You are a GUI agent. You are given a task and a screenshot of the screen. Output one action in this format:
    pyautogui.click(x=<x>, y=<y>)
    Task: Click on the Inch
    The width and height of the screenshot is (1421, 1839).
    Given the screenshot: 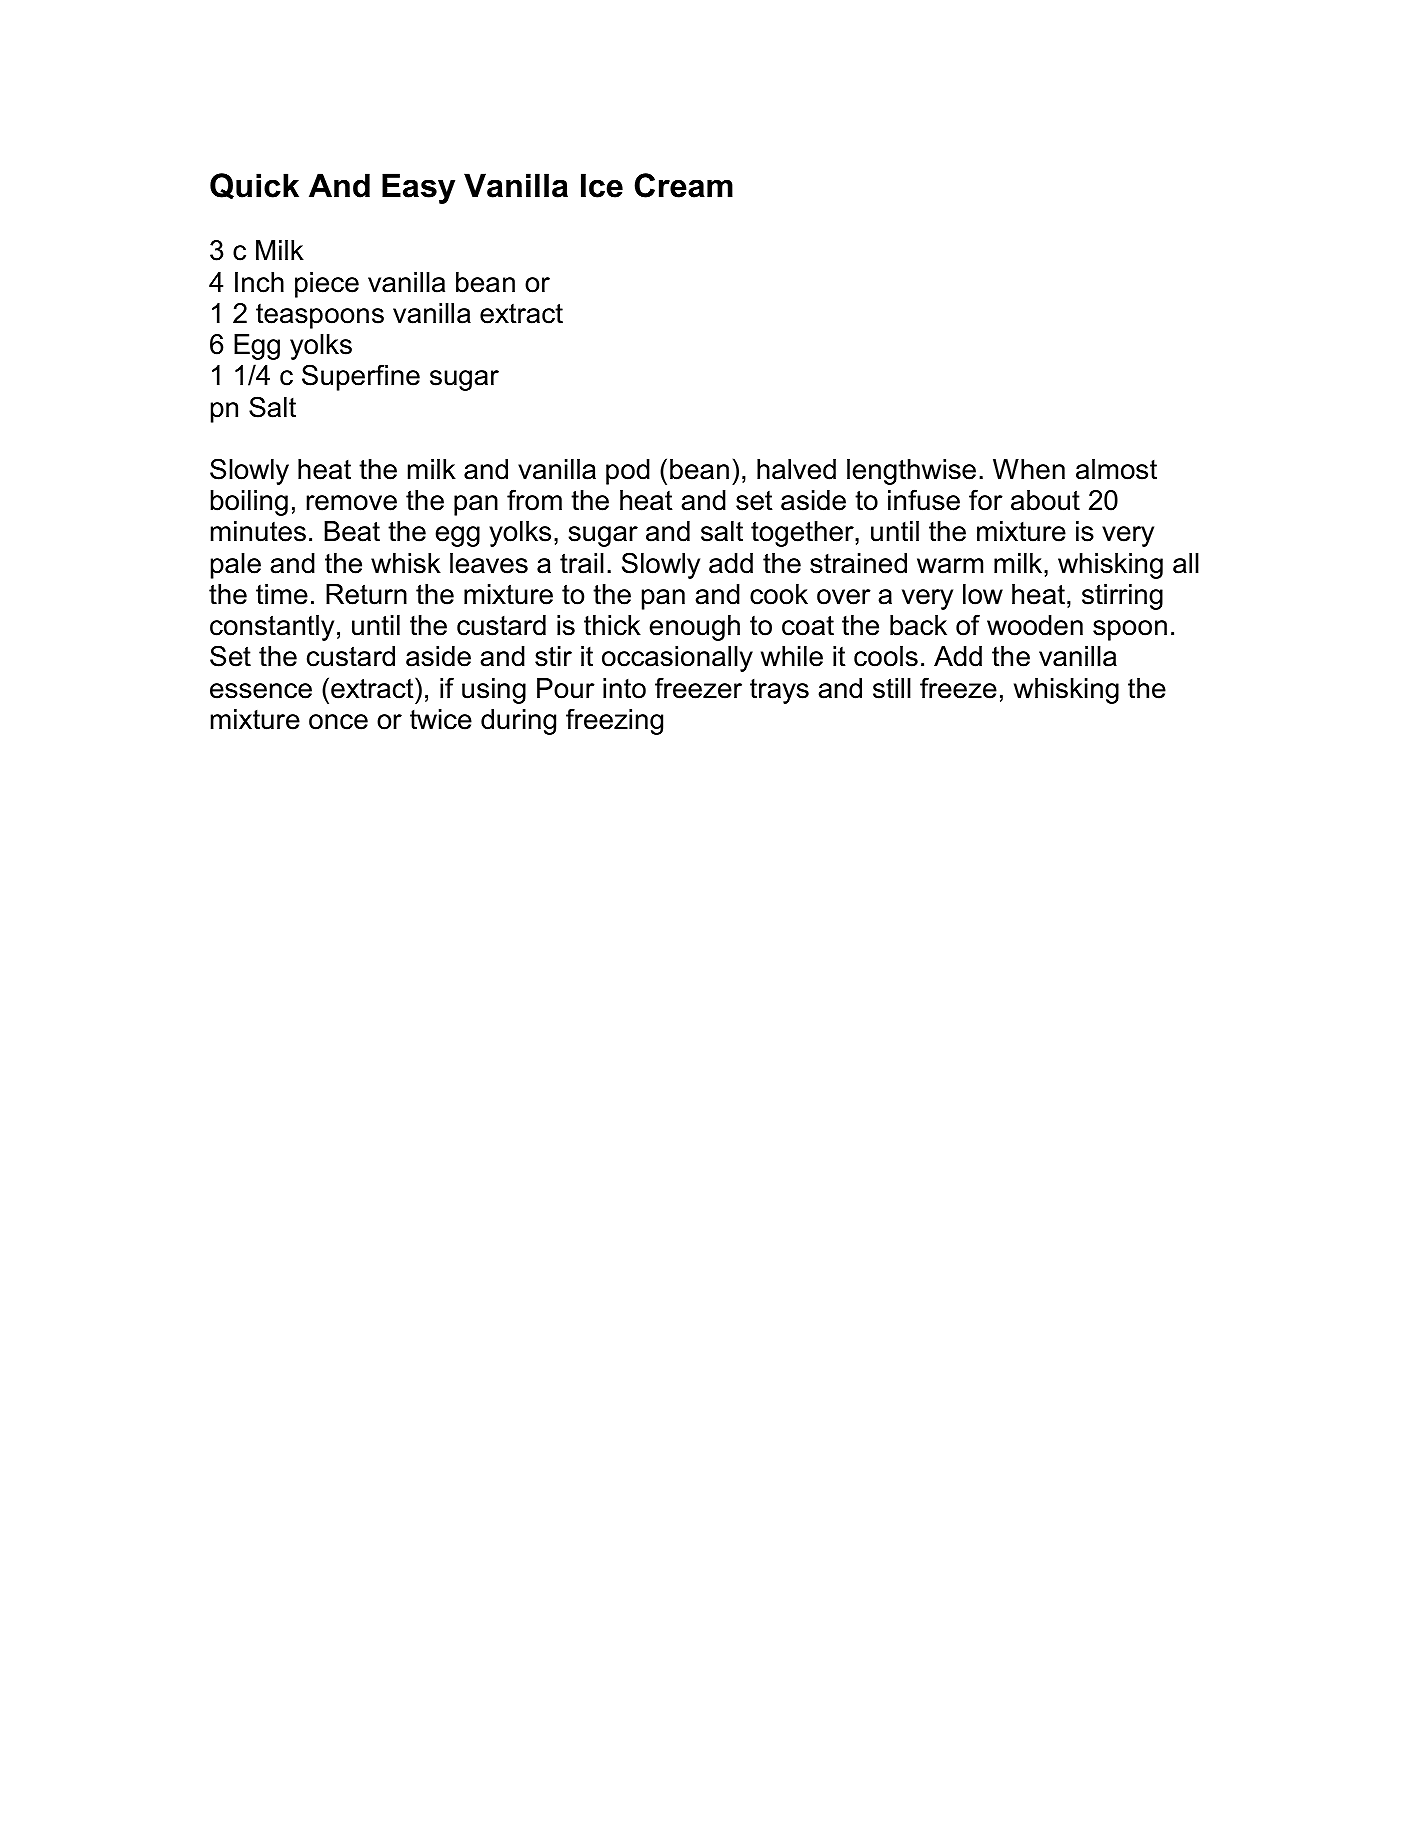 What is the action you would take?
    pyautogui.click(x=259, y=282)
